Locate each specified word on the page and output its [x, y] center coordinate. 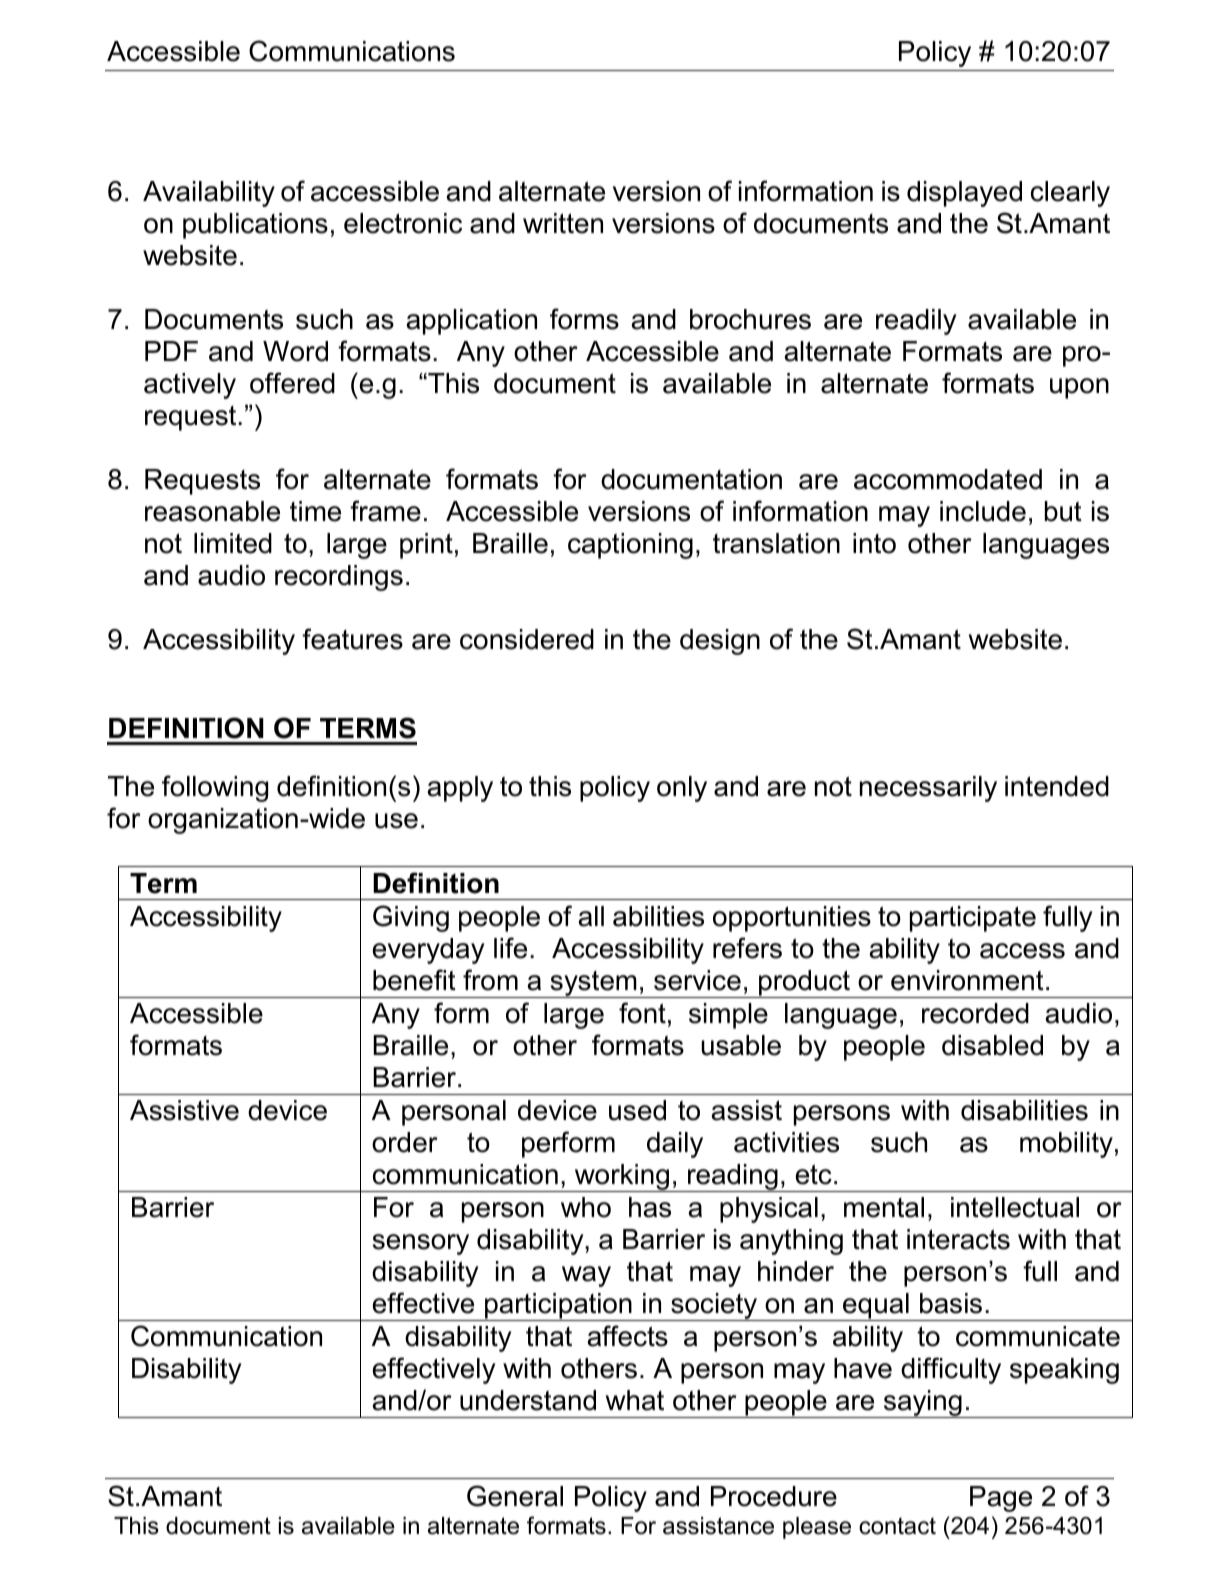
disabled [992, 1045]
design [720, 642]
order [405, 1142]
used [637, 1110]
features [352, 639]
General [515, 1496]
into [874, 543]
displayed [964, 194]
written [563, 223]
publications [255, 226]
